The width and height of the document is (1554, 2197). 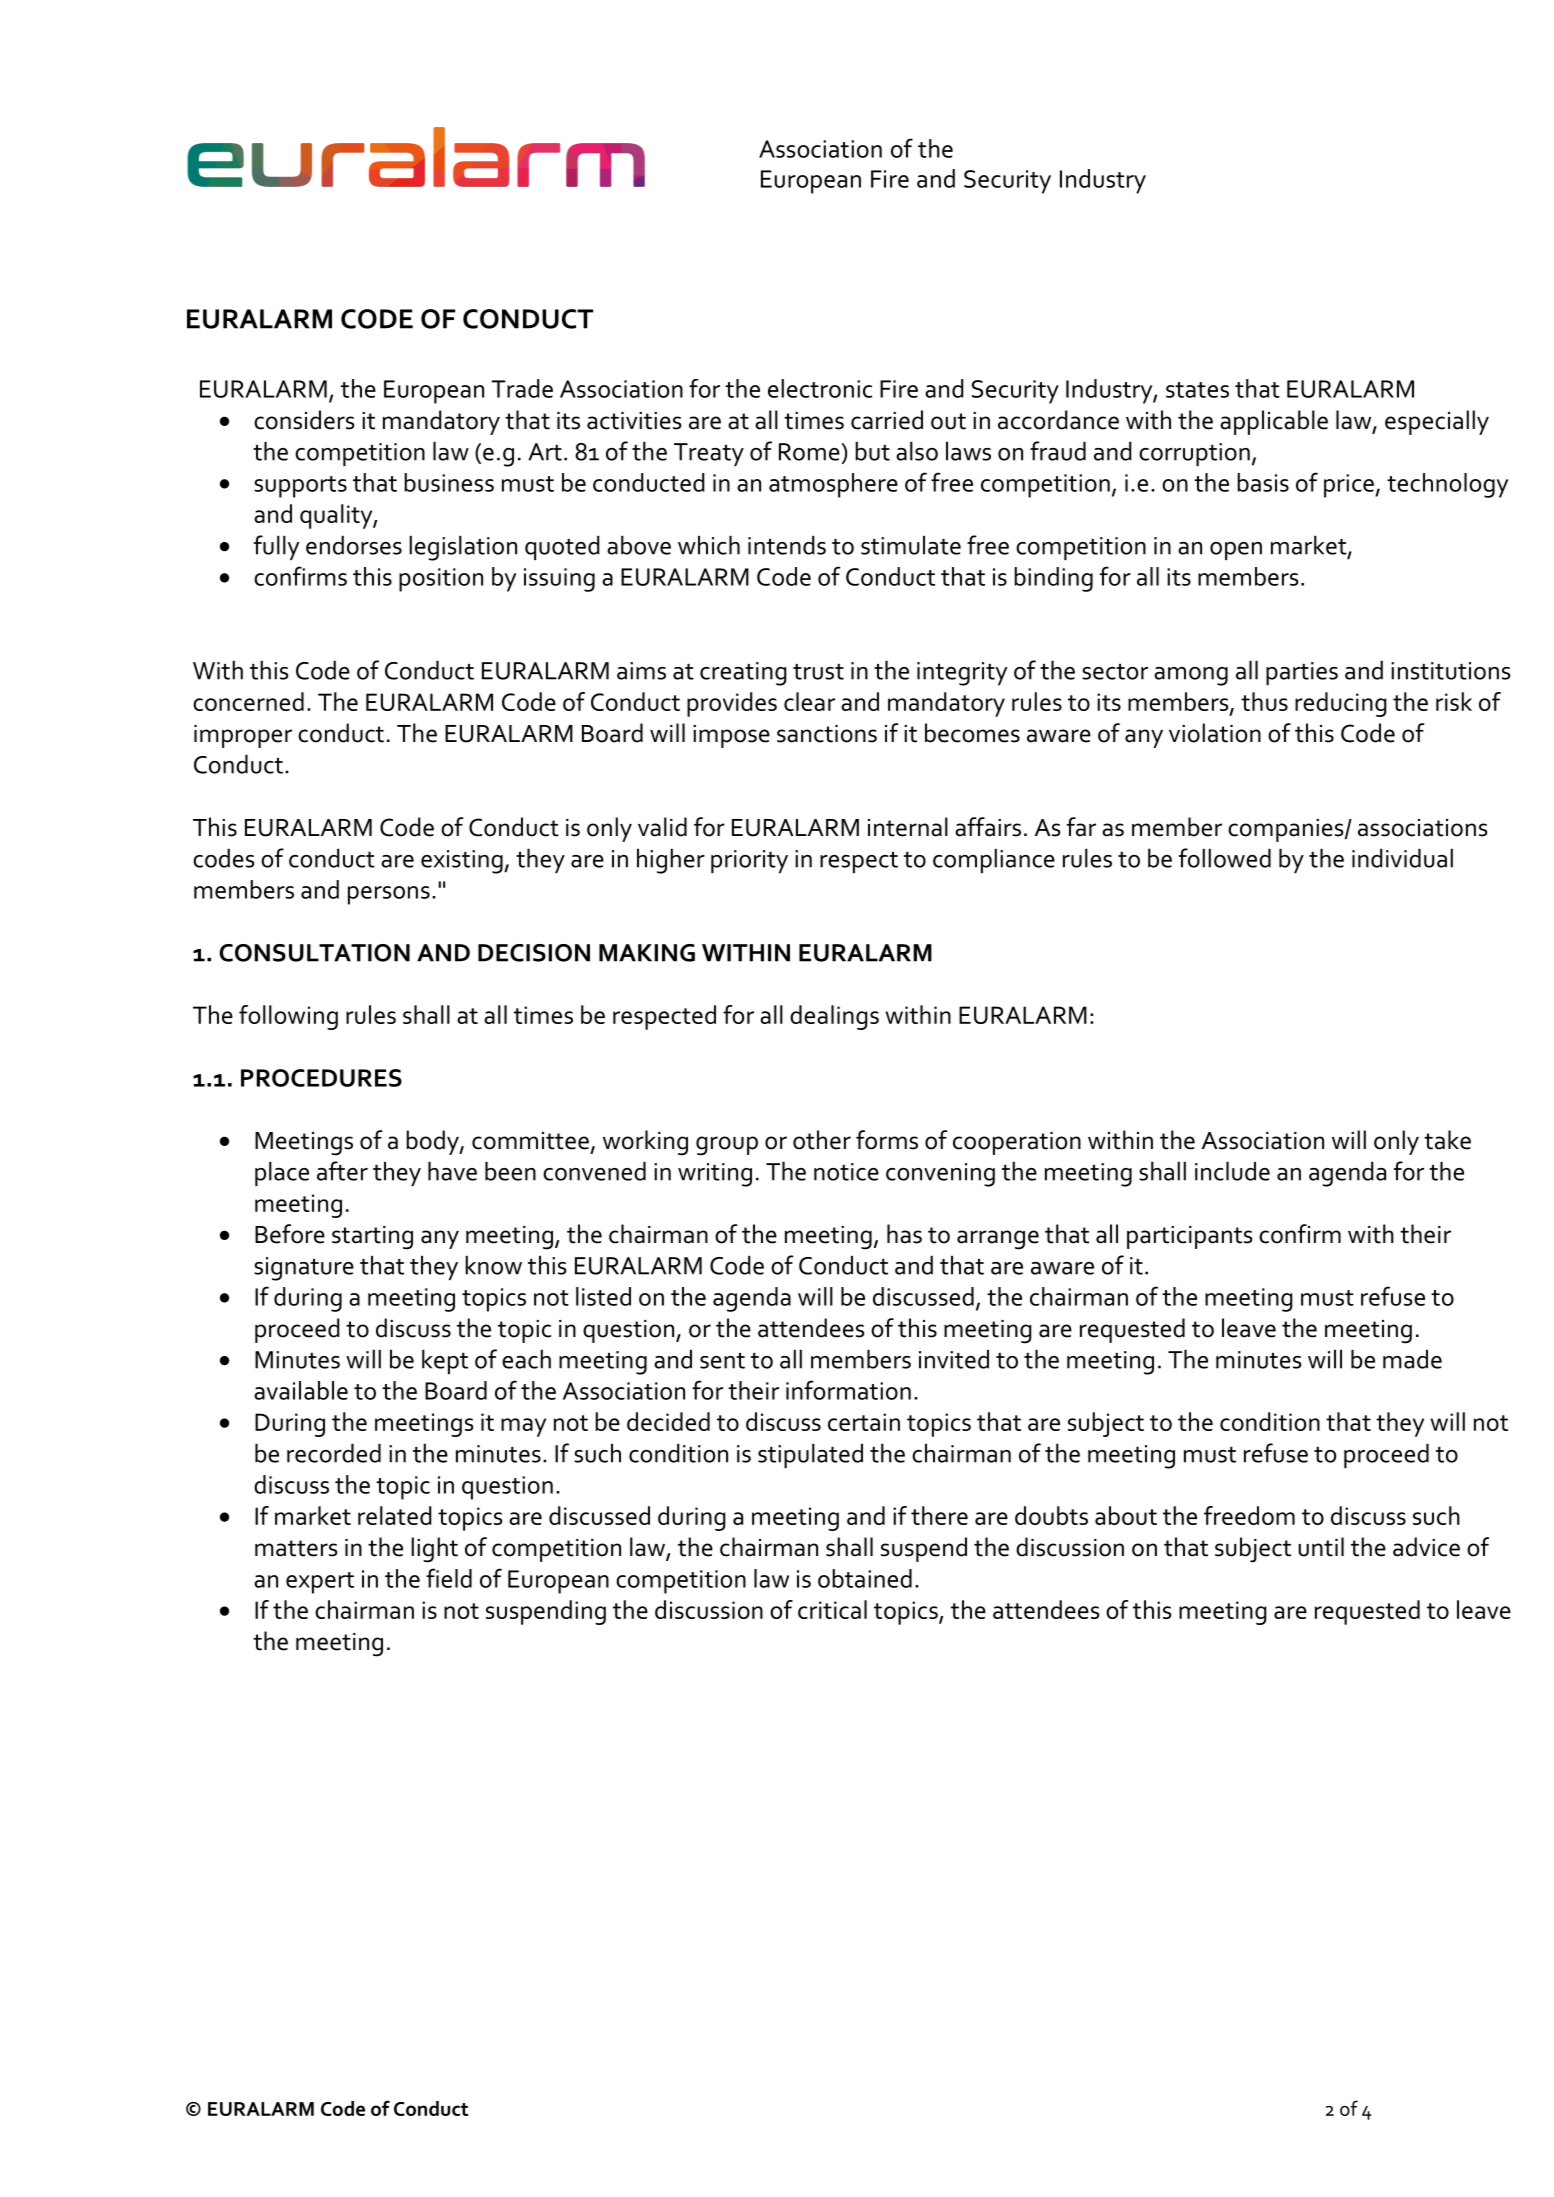 What do you see at coordinates (749, 861) in the document?
I see `priority` at bounding box center [749, 861].
